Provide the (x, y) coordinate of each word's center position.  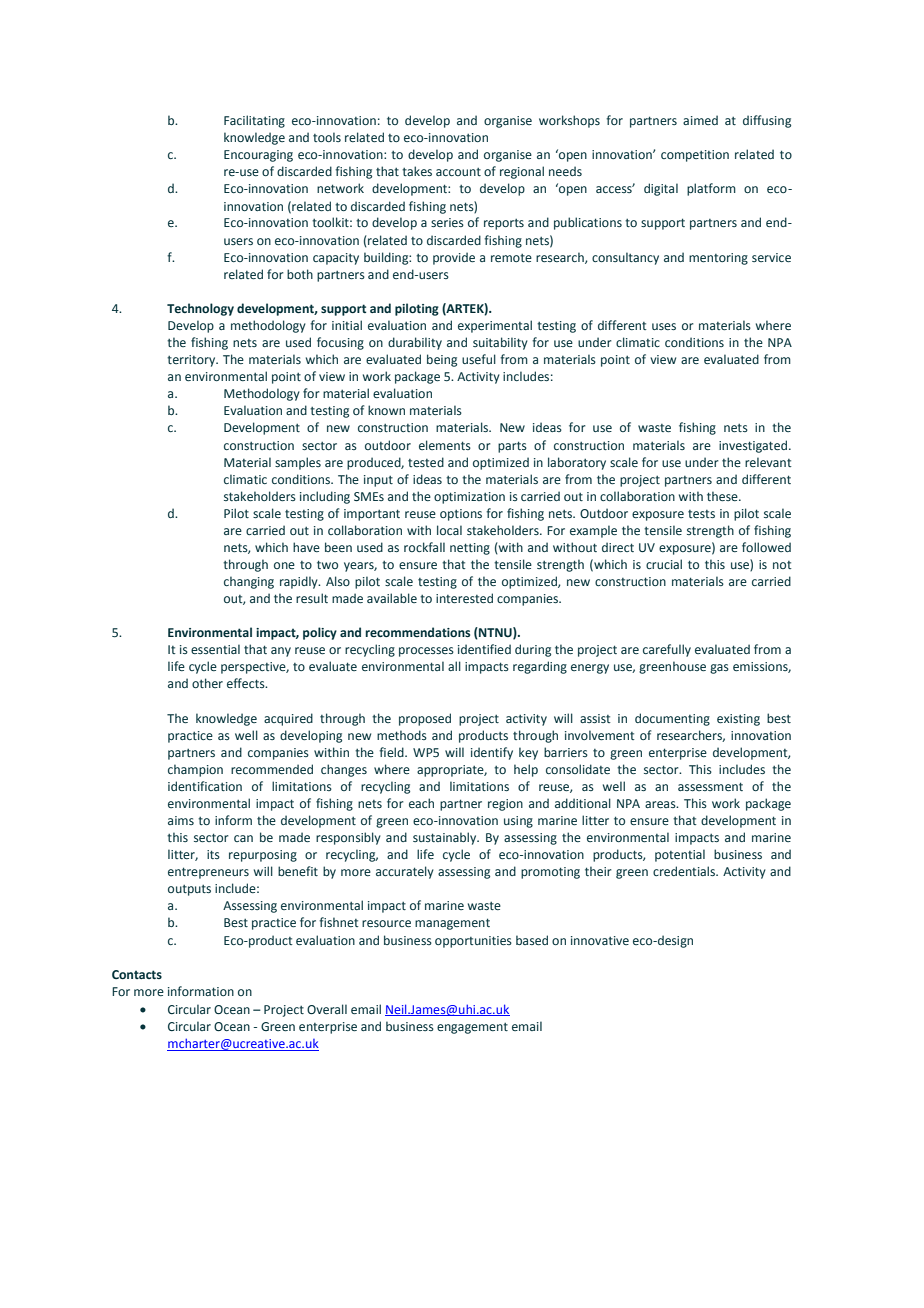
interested (464, 598)
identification (205, 786)
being (442, 360)
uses (664, 326)
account (458, 172)
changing (249, 582)
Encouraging (258, 156)
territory (192, 361)
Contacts (137, 974)
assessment (710, 786)
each (421, 803)
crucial (664, 564)
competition (695, 156)
